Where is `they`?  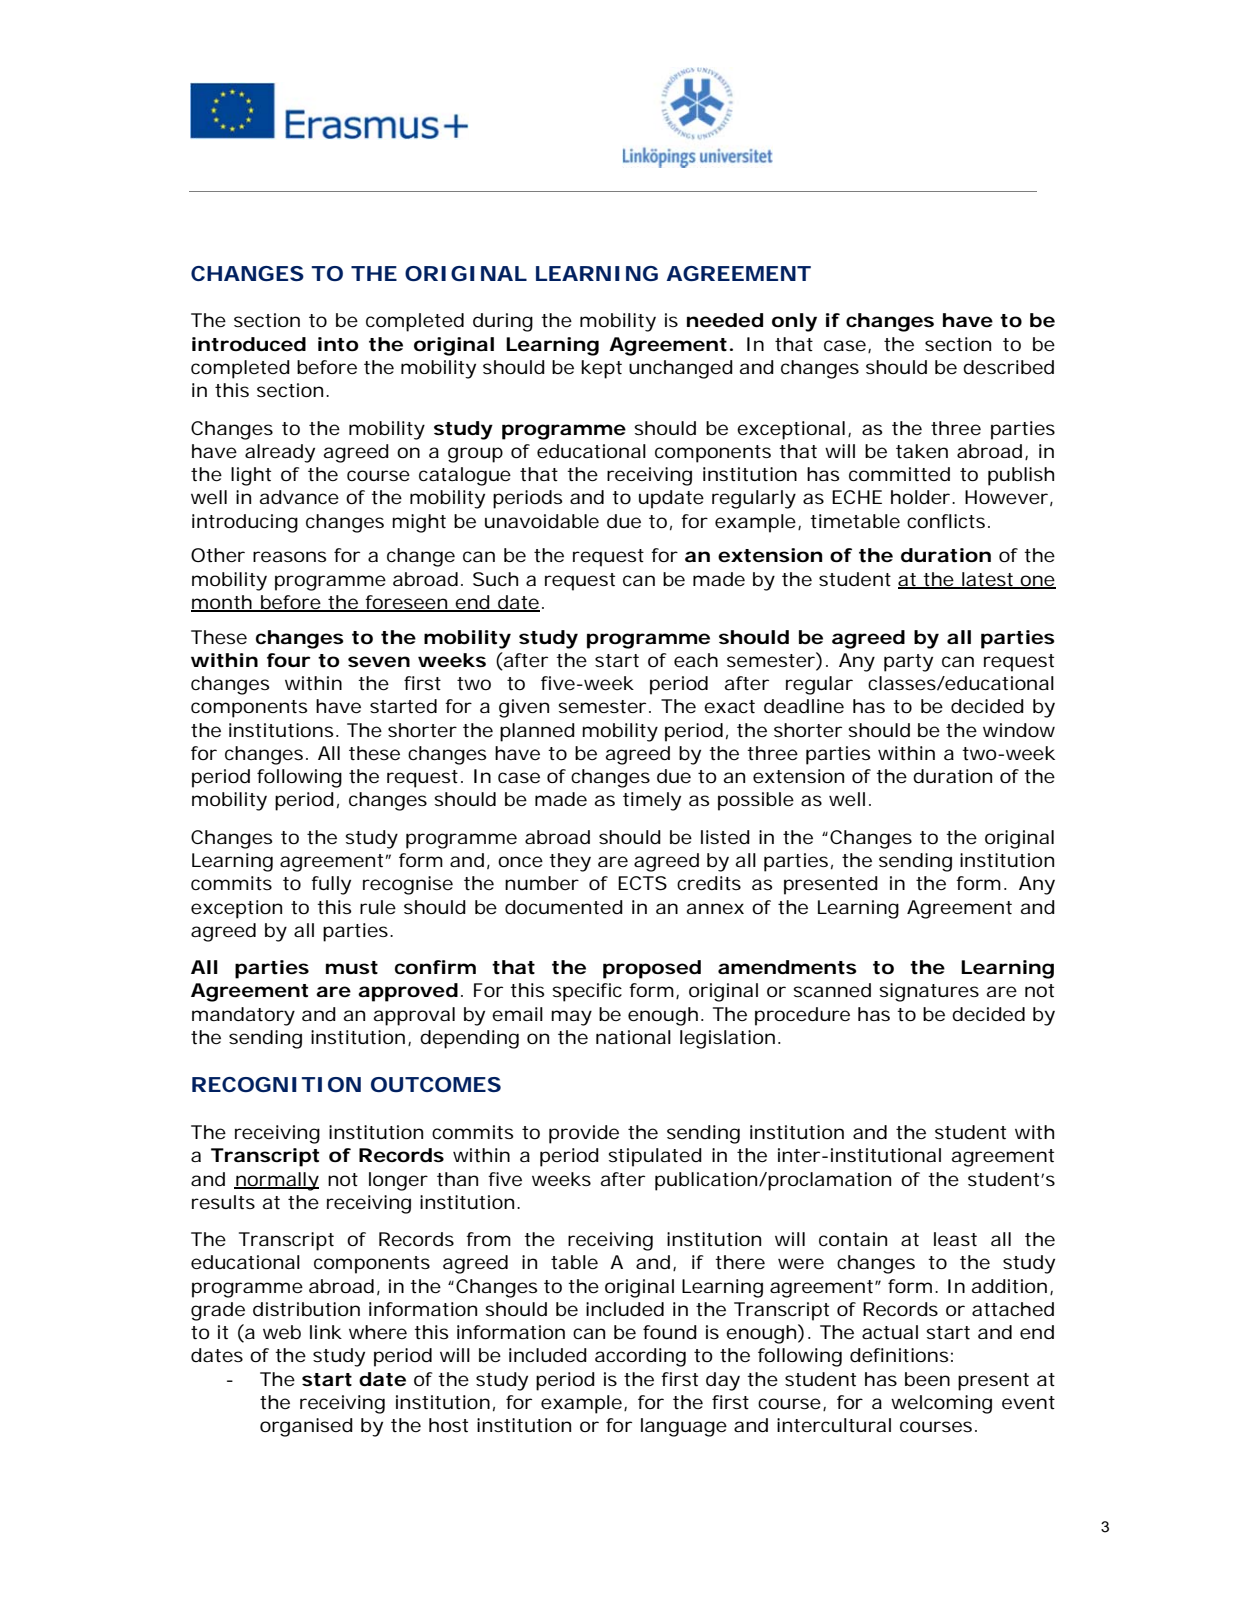 they is located at coordinates (570, 862).
